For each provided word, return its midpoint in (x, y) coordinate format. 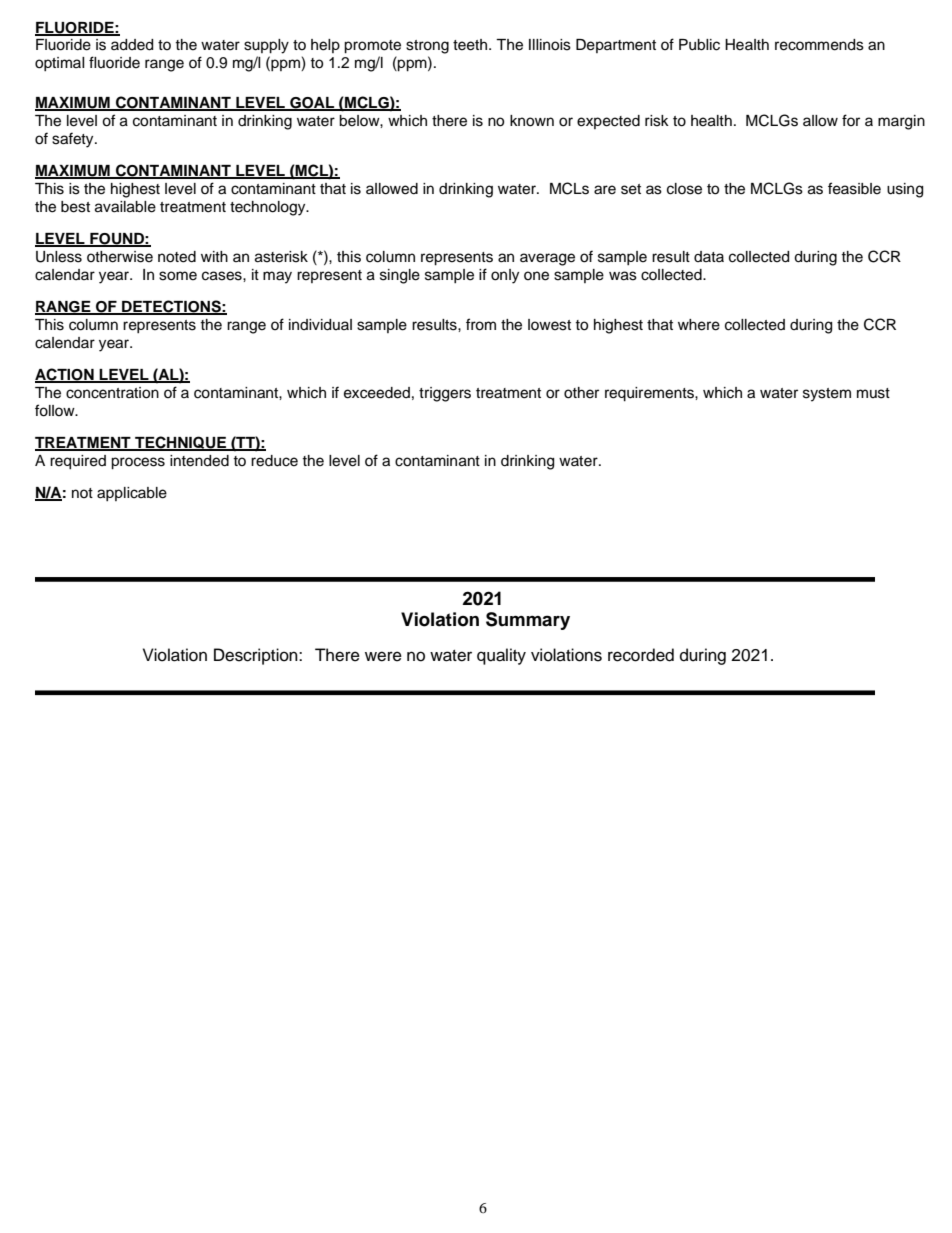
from (481, 324)
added (132, 45)
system (827, 395)
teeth (471, 45)
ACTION (65, 375)
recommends (819, 45)
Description (257, 656)
